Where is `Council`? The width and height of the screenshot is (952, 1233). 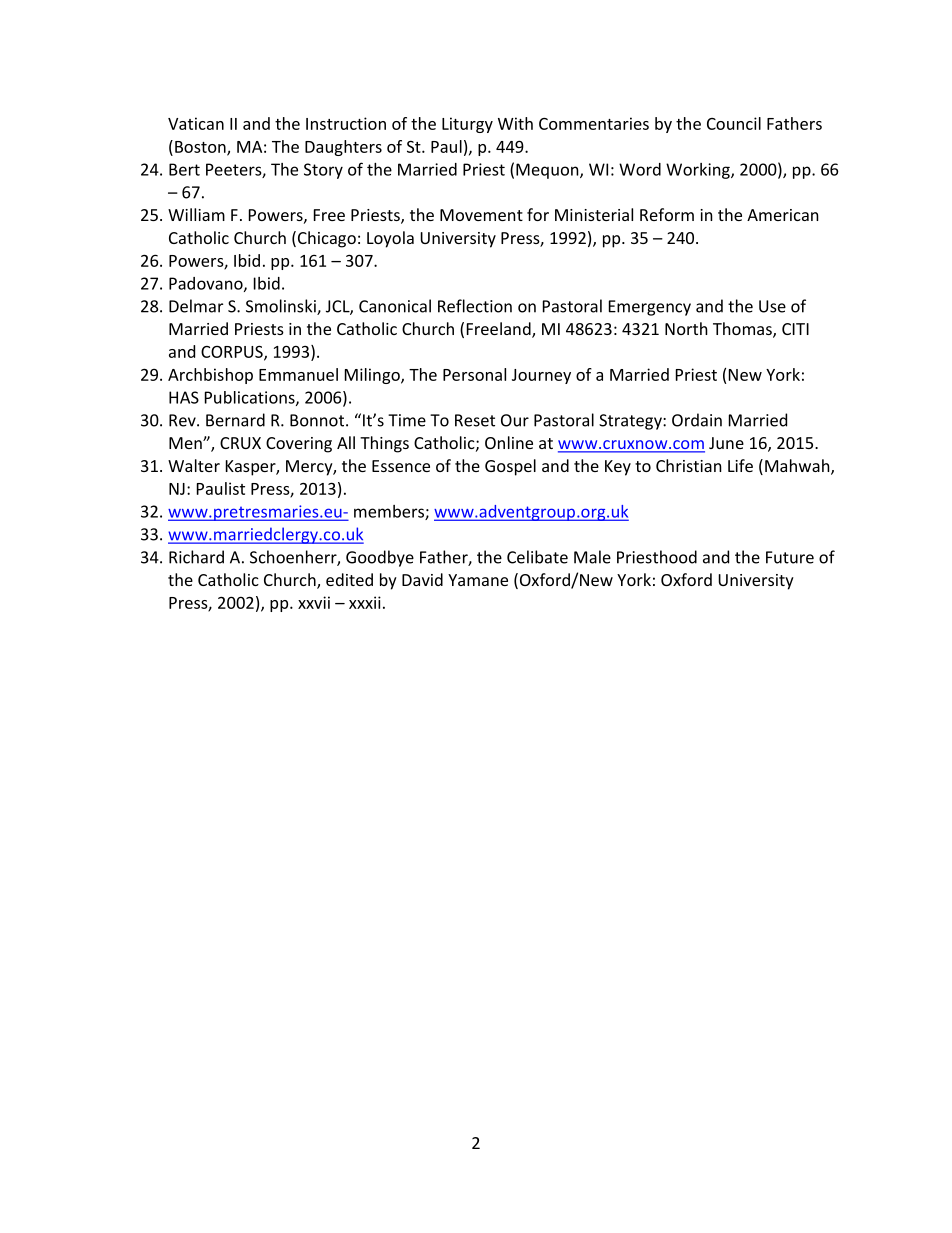
Council is located at coordinates (734, 123).
